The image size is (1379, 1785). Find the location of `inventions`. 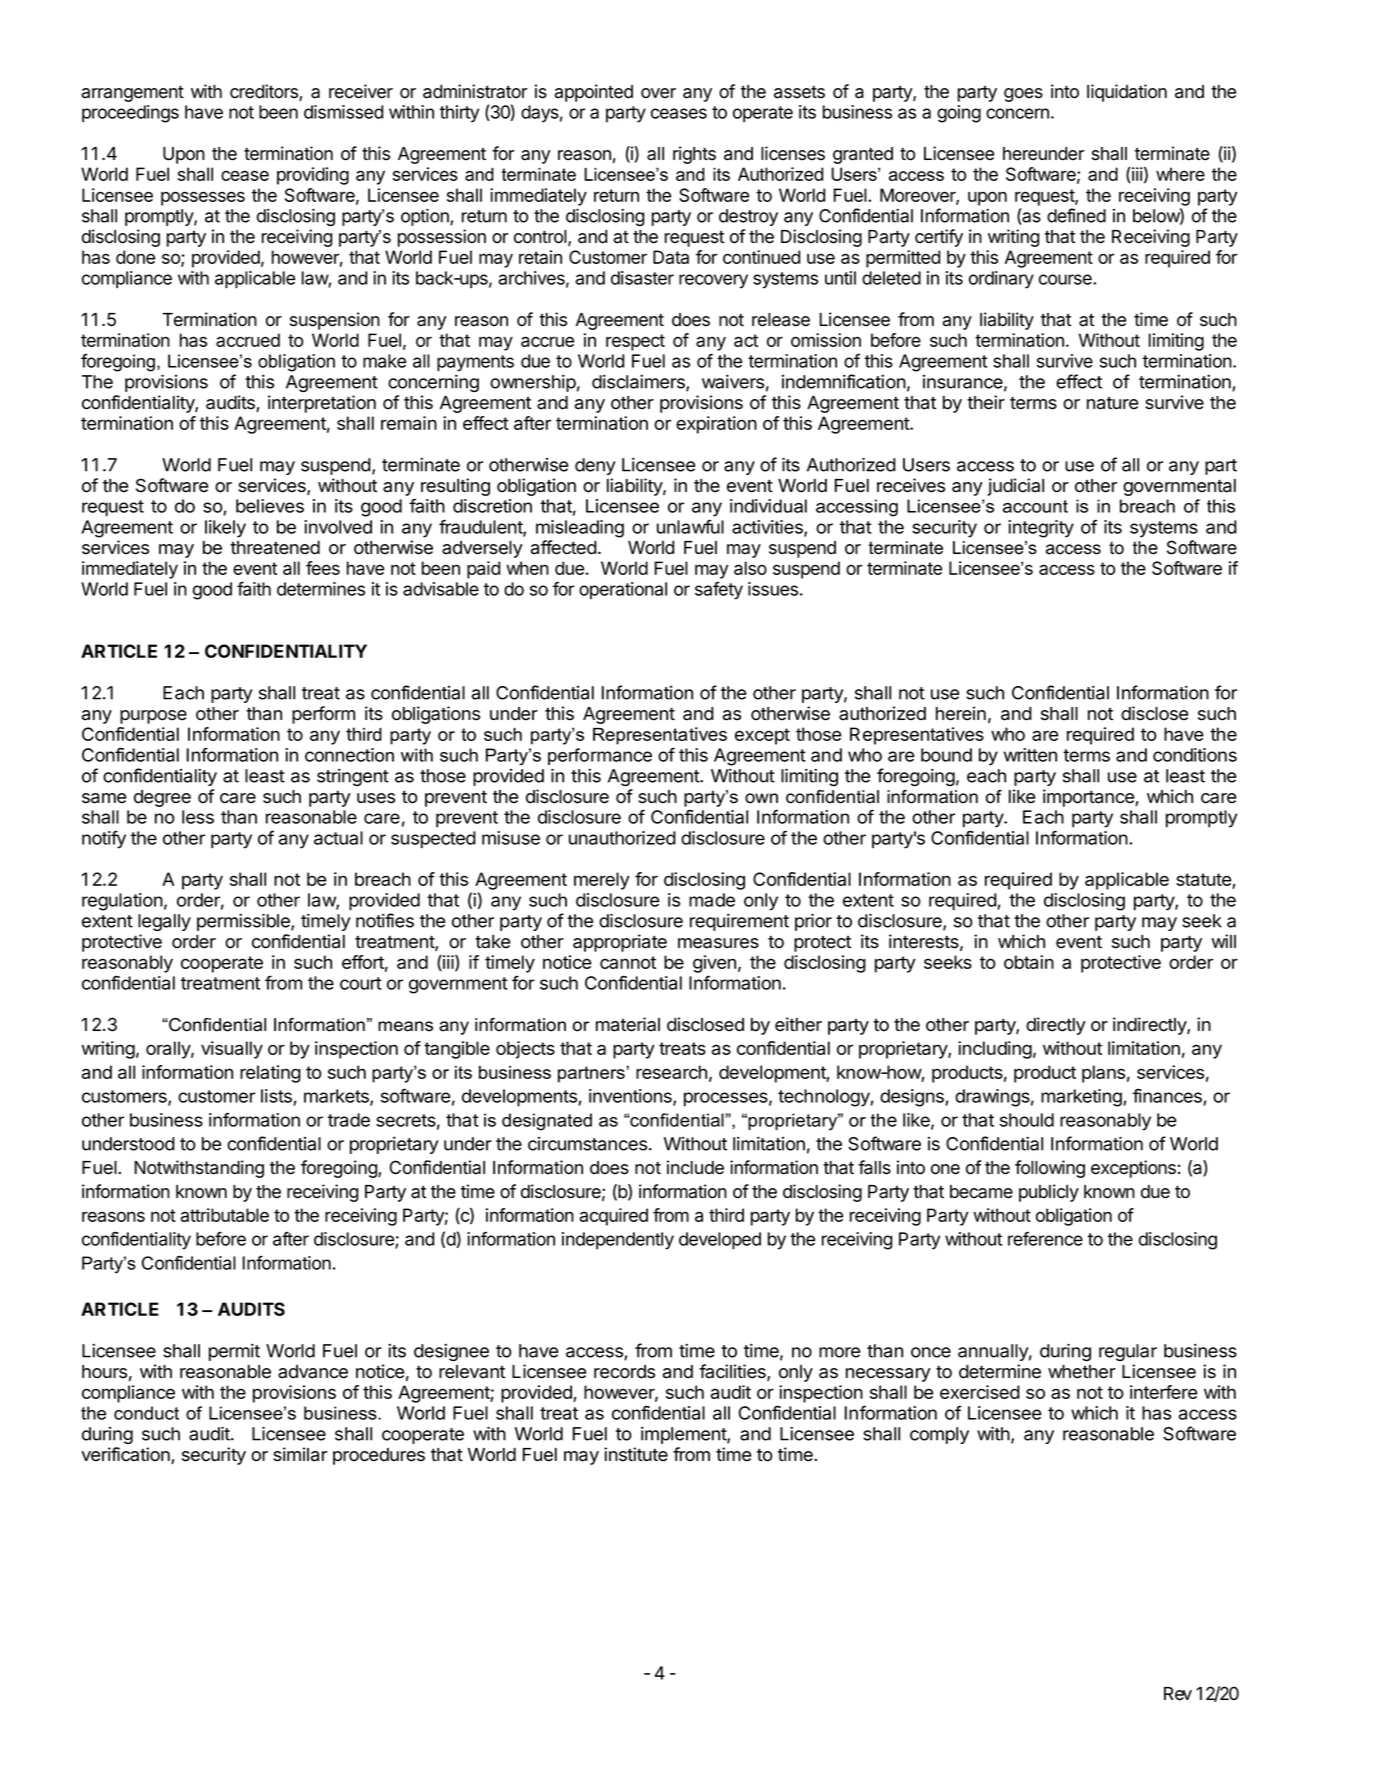

inventions is located at coordinates (631, 1097).
